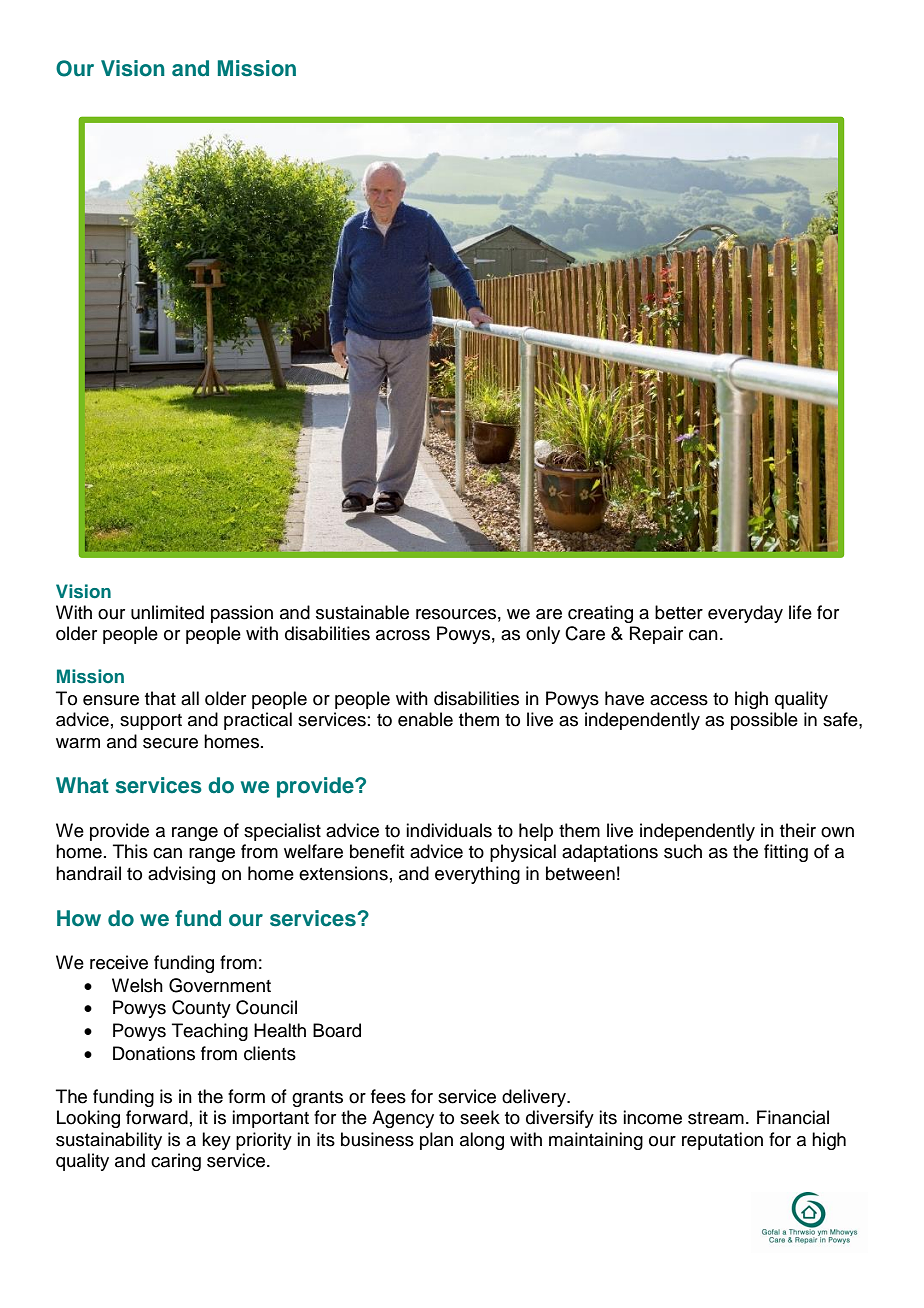  What do you see at coordinates (477, 875) in the screenshot?
I see `everything` at bounding box center [477, 875].
